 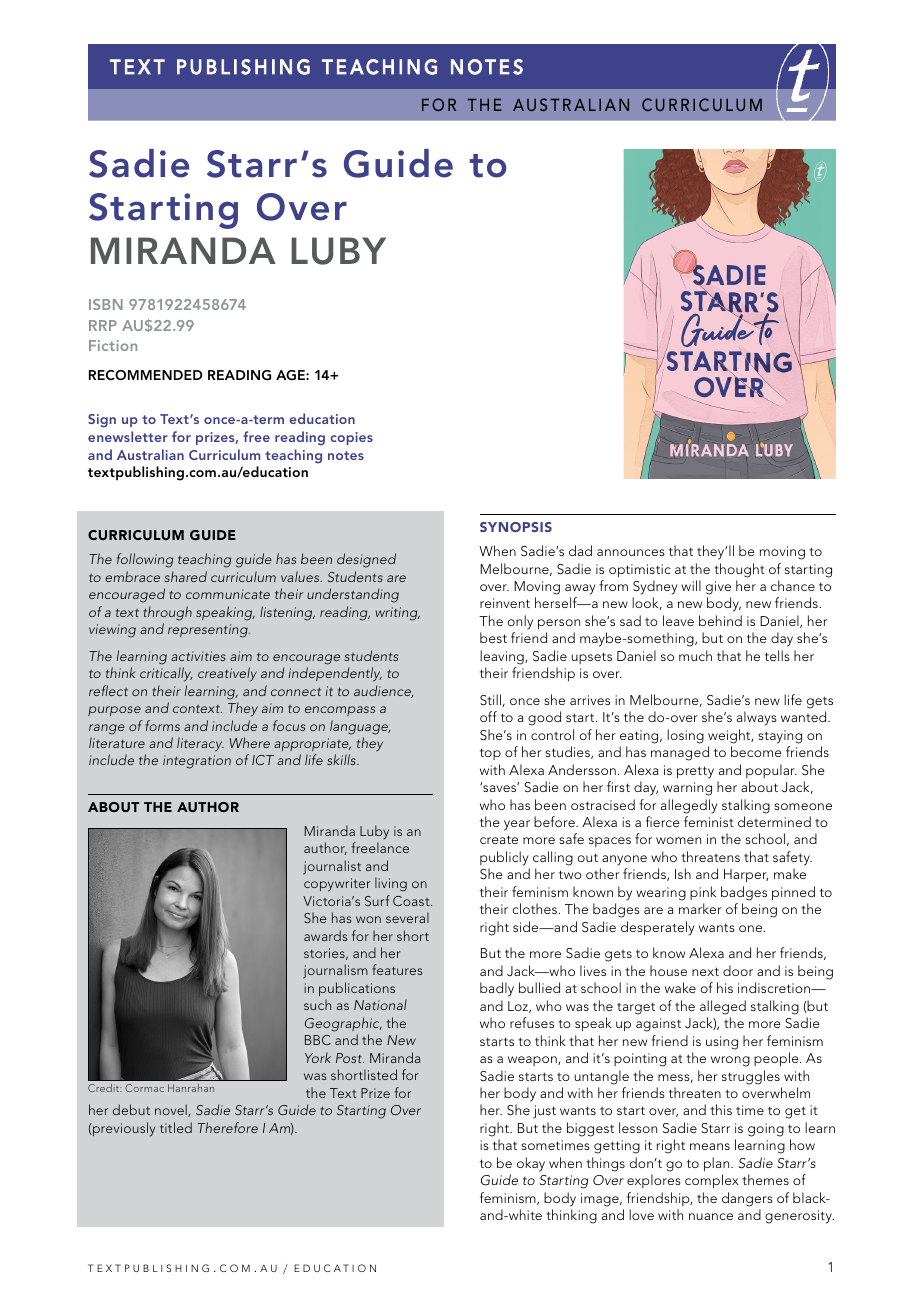 I want to click on integration, so click(x=197, y=762).
